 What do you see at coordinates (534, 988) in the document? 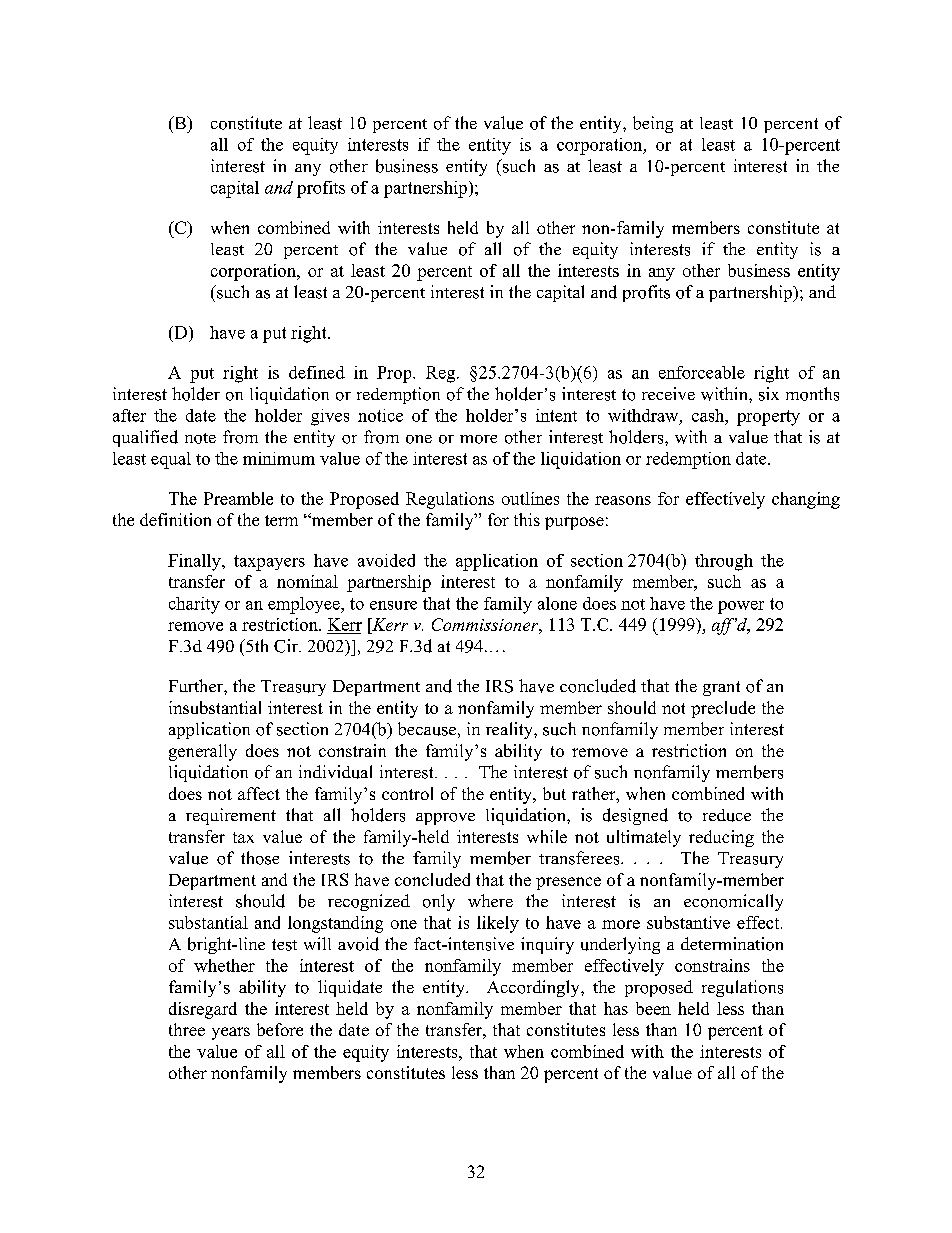
I see `Accordingly` at bounding box center [534, 988].
